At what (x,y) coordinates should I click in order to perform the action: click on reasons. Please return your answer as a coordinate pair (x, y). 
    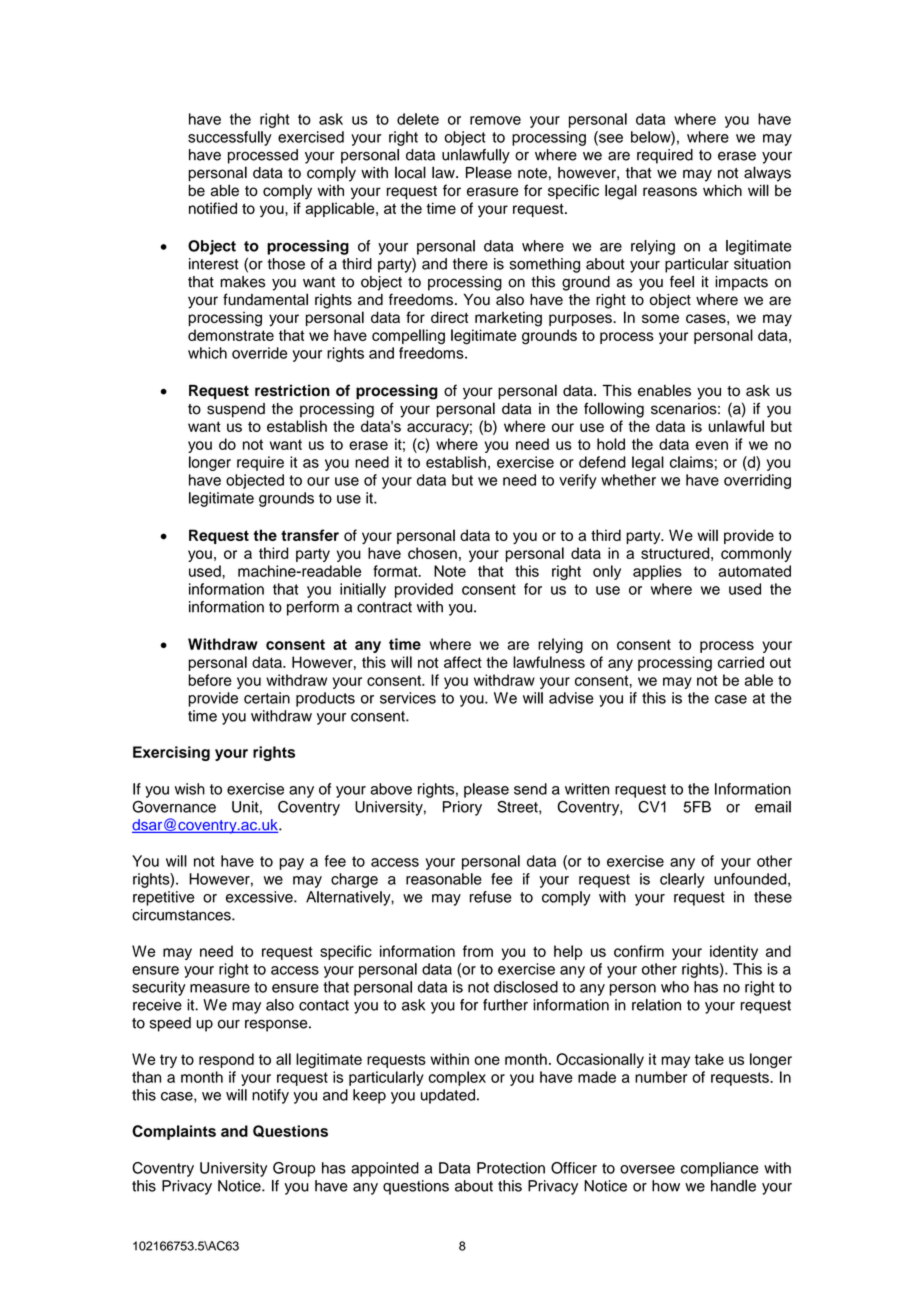
    Looking at the image, I should click on (670, 192).
